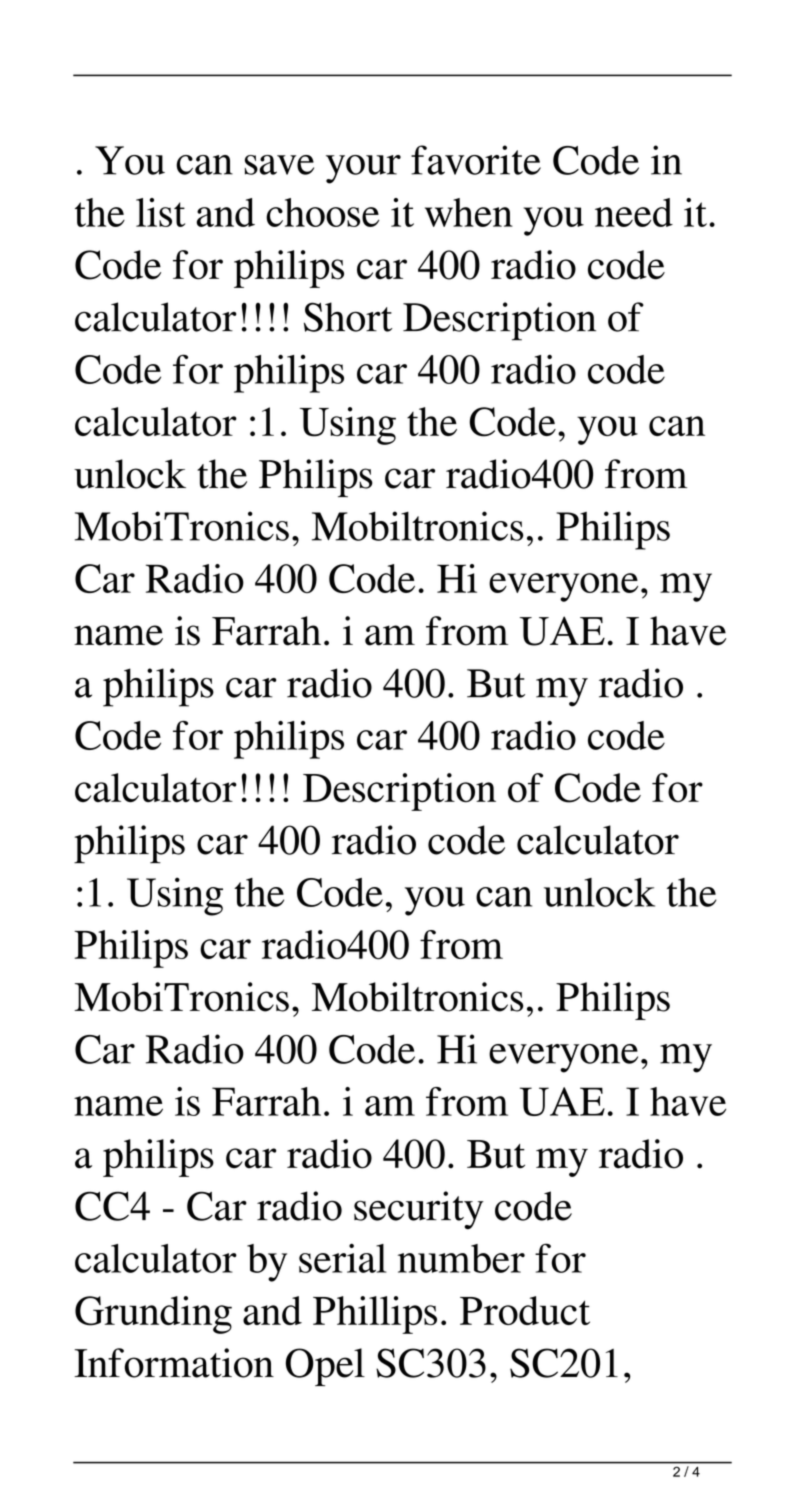  Describe the element at coordinates (363, 169) in the document. I see `your` at that location.
